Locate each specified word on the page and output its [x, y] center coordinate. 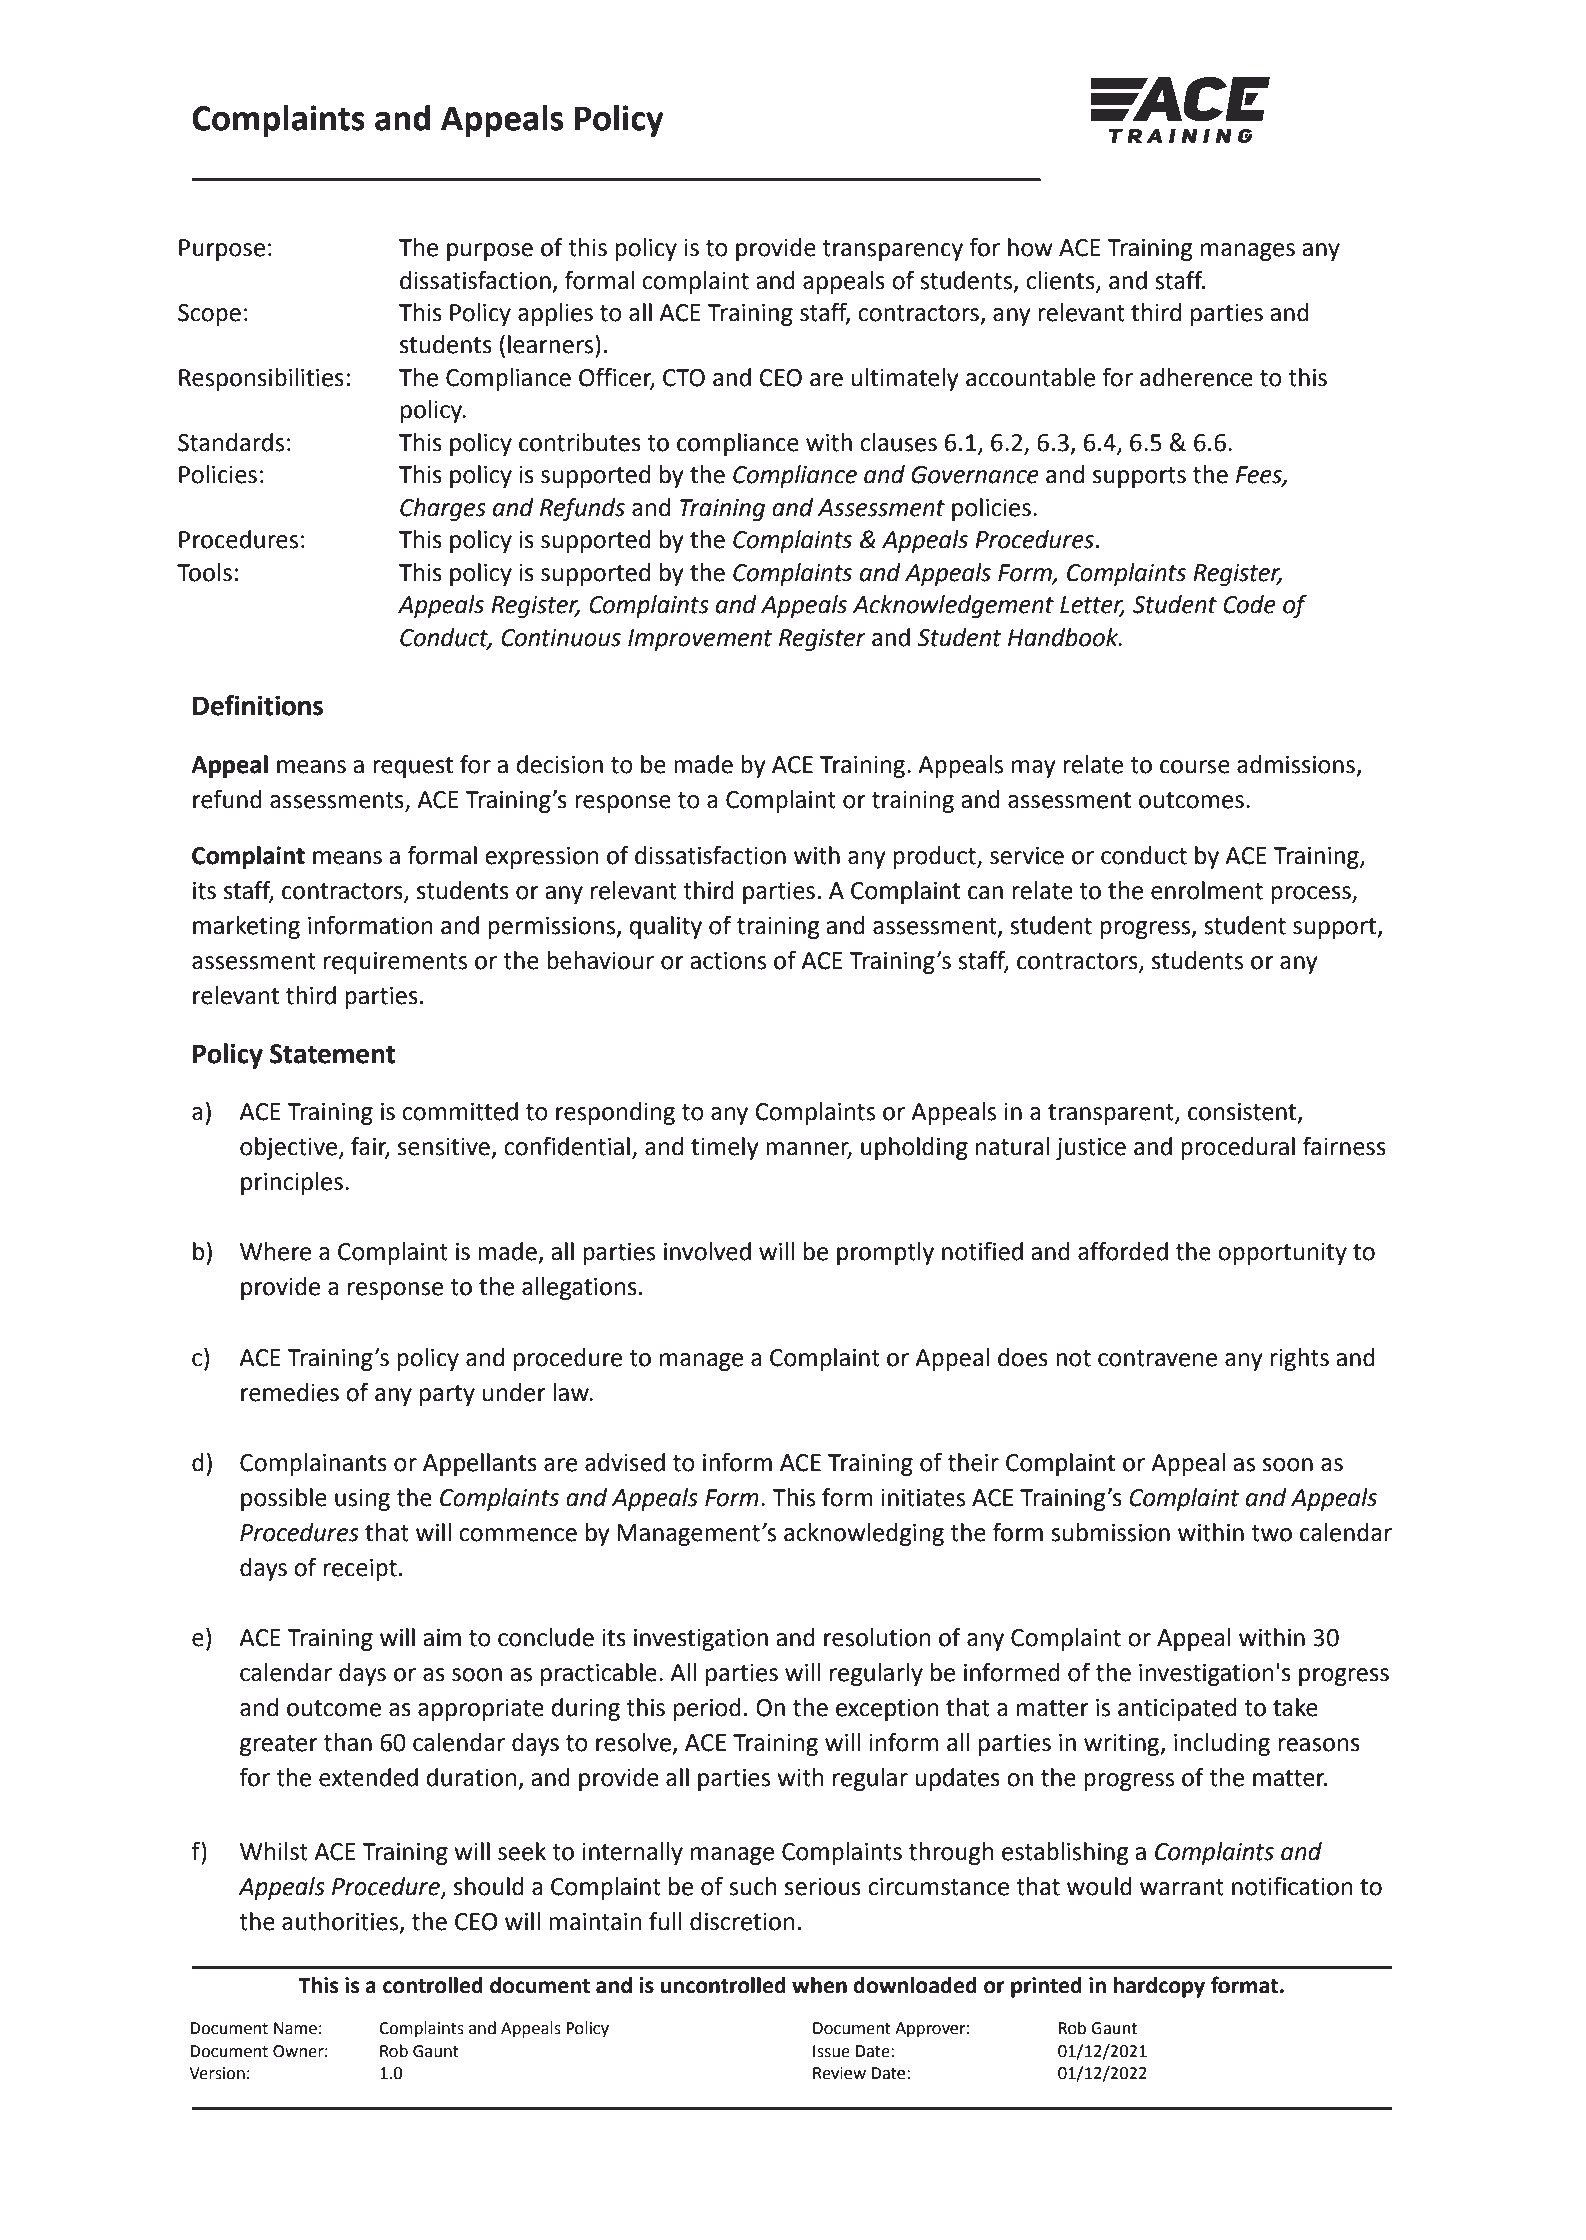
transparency [892, 250]
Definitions [258, 705]
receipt [360, 1570]
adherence [1196, 377]
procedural [1238, 1148]
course [1195, 767]
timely [725, 1148]
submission [1110, 1532]
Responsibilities [261, 379]
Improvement [700, 640]
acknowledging [864, 1534]
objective [290, 1148]
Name [295, 2028]
